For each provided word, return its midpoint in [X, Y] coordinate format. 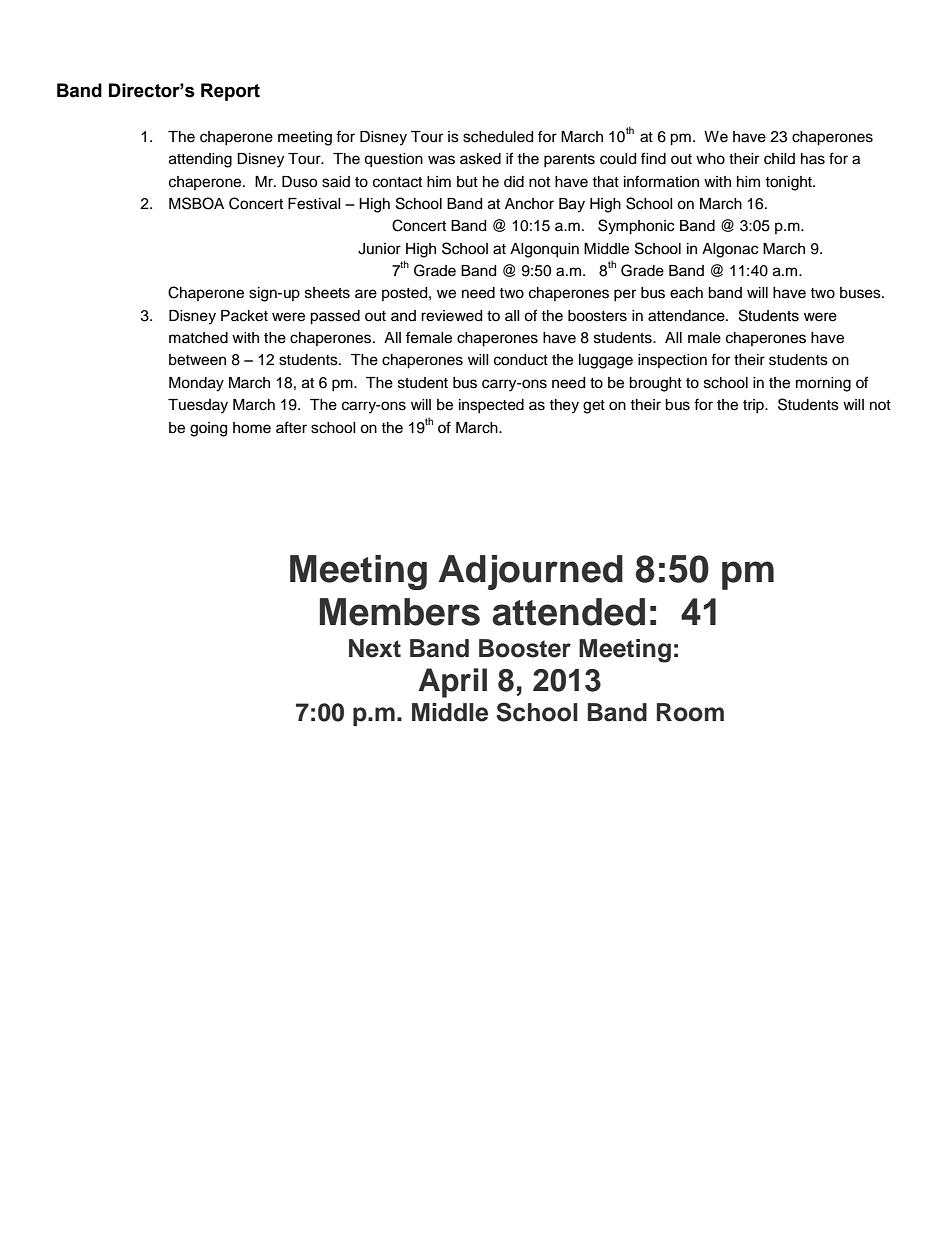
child [779, 159]
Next [375, 648]
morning [823, 384]
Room [690, 712]
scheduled [498, 137]
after [291, 427]
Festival [314, 204]
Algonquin [544, 250]
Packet [244, 316]
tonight [789, 183]
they [564, 406]
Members [400, 612]
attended [568, 612]
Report [230, 92]
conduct [521, 360]
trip [754, 406]
